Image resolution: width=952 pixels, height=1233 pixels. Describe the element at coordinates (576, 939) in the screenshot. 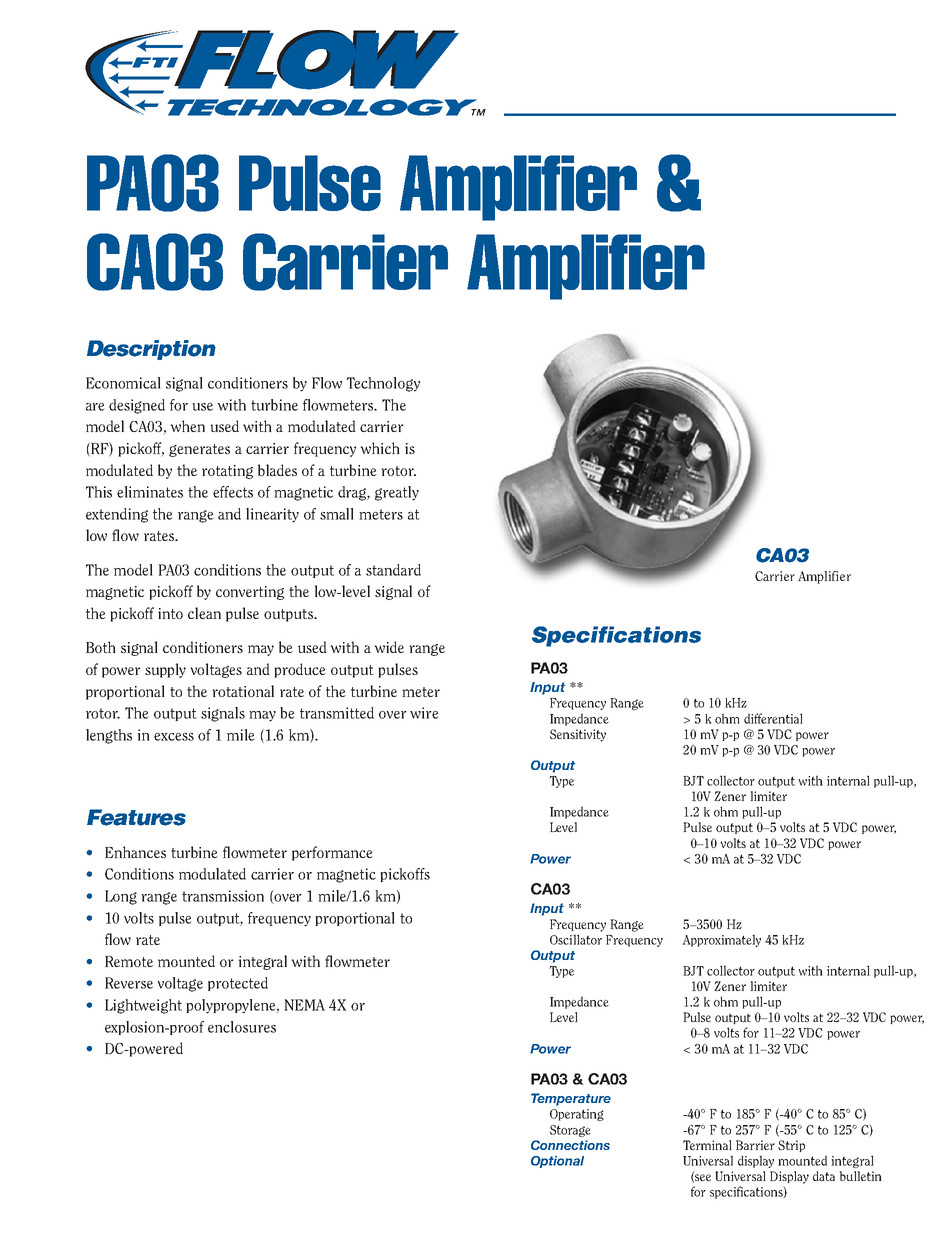

I see `Oscillator` at that location.
